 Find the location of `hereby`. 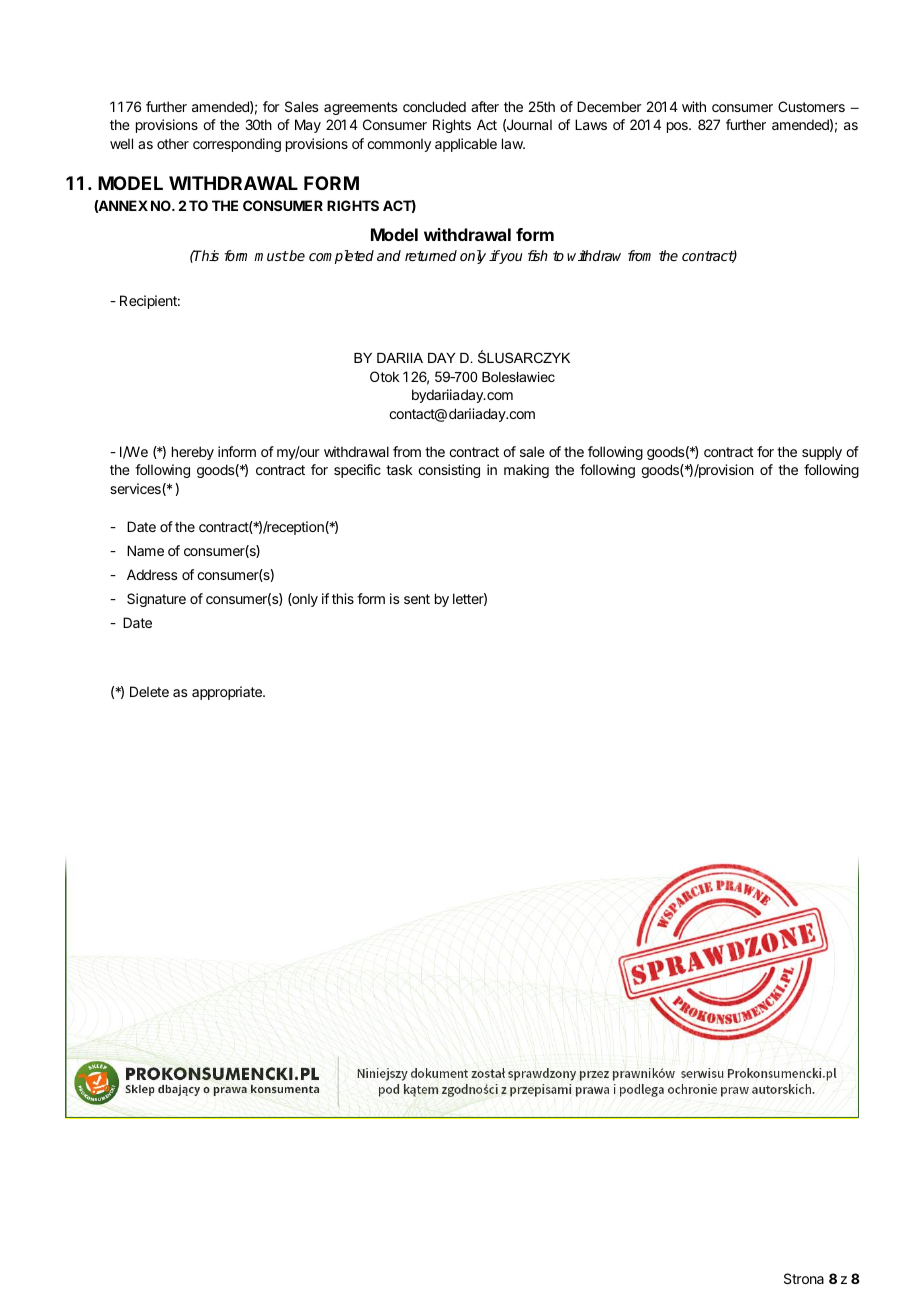

hereby is located at coordinates (193, 453).
